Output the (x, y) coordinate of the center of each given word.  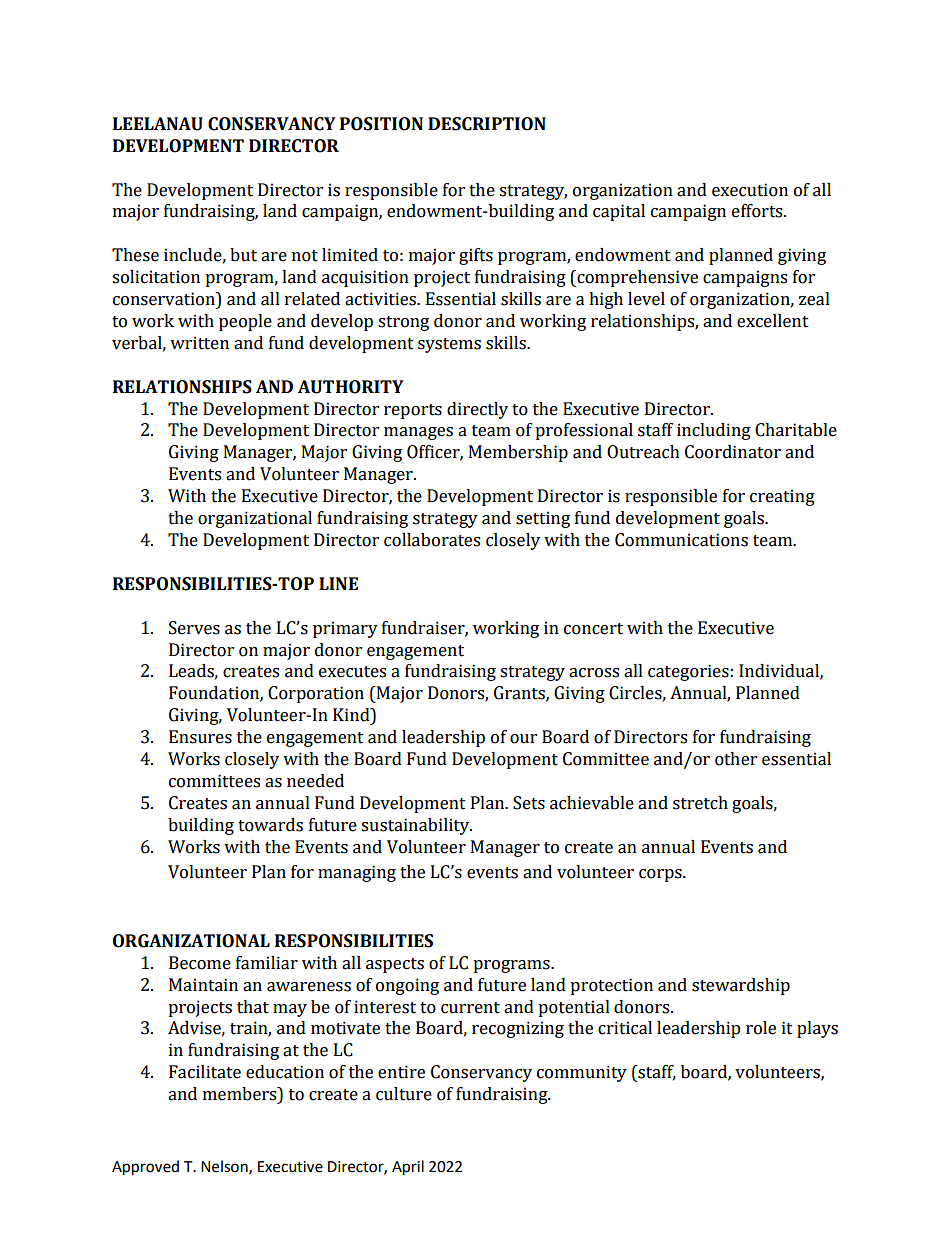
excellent (773, 321)
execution (750, 190)
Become (200, 963)
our (523, 739)
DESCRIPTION (487, 124)
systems (449, 345)
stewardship (741, 986)
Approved (145, 1168)
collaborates (432, 540)
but (243, 255)
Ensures (200, 737)
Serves (194, 628)
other (736, 759)
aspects (395, 965)
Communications (681, 540)
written (199, 343)
